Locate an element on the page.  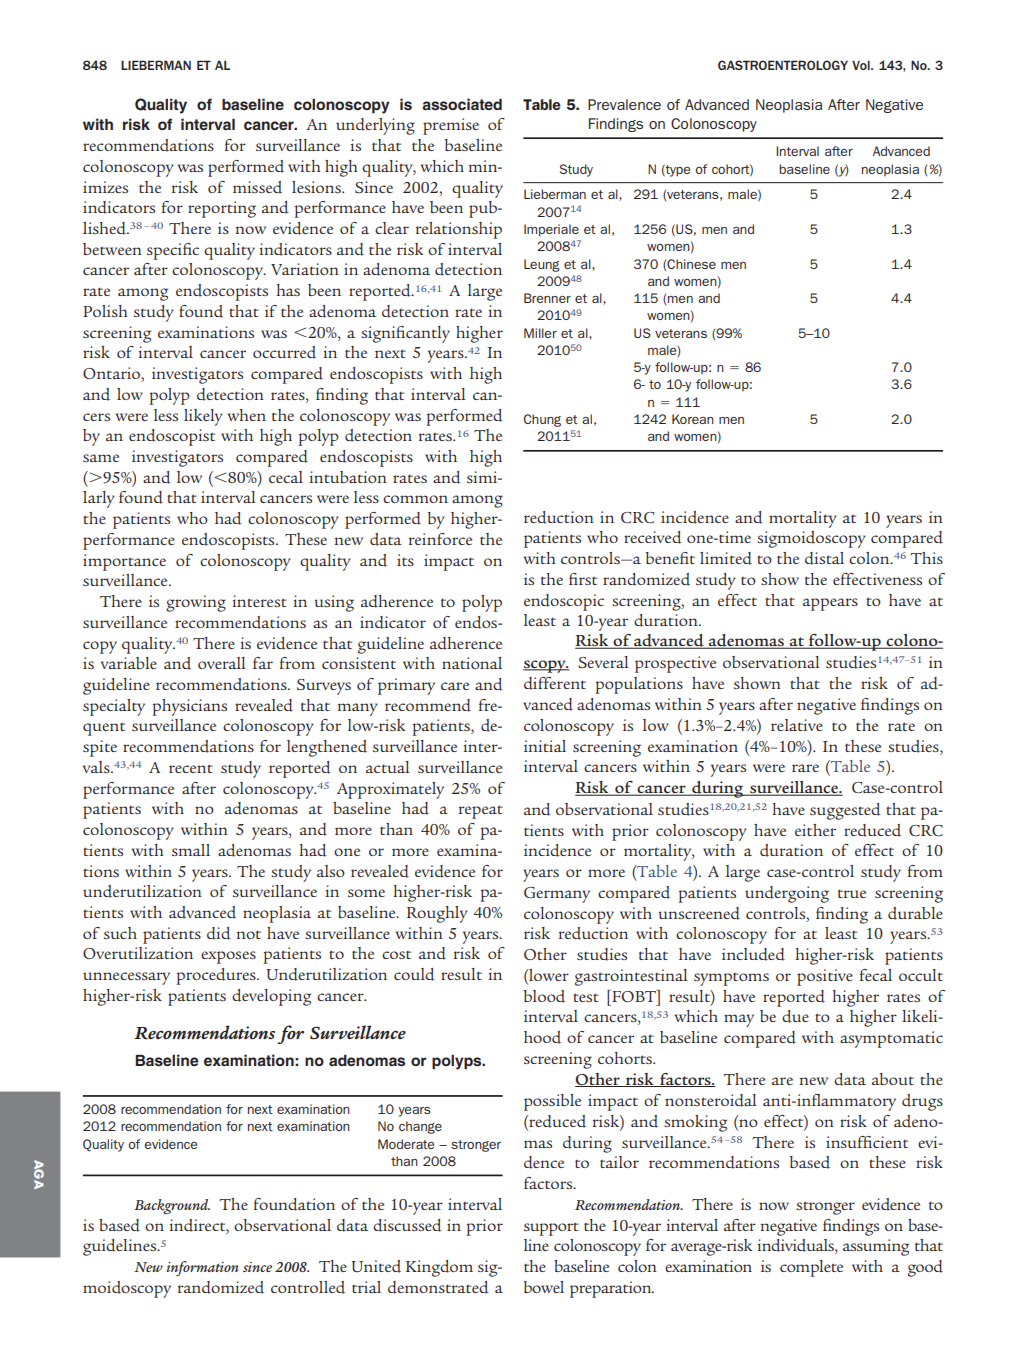
support is located at coordinates (551, 1229).
